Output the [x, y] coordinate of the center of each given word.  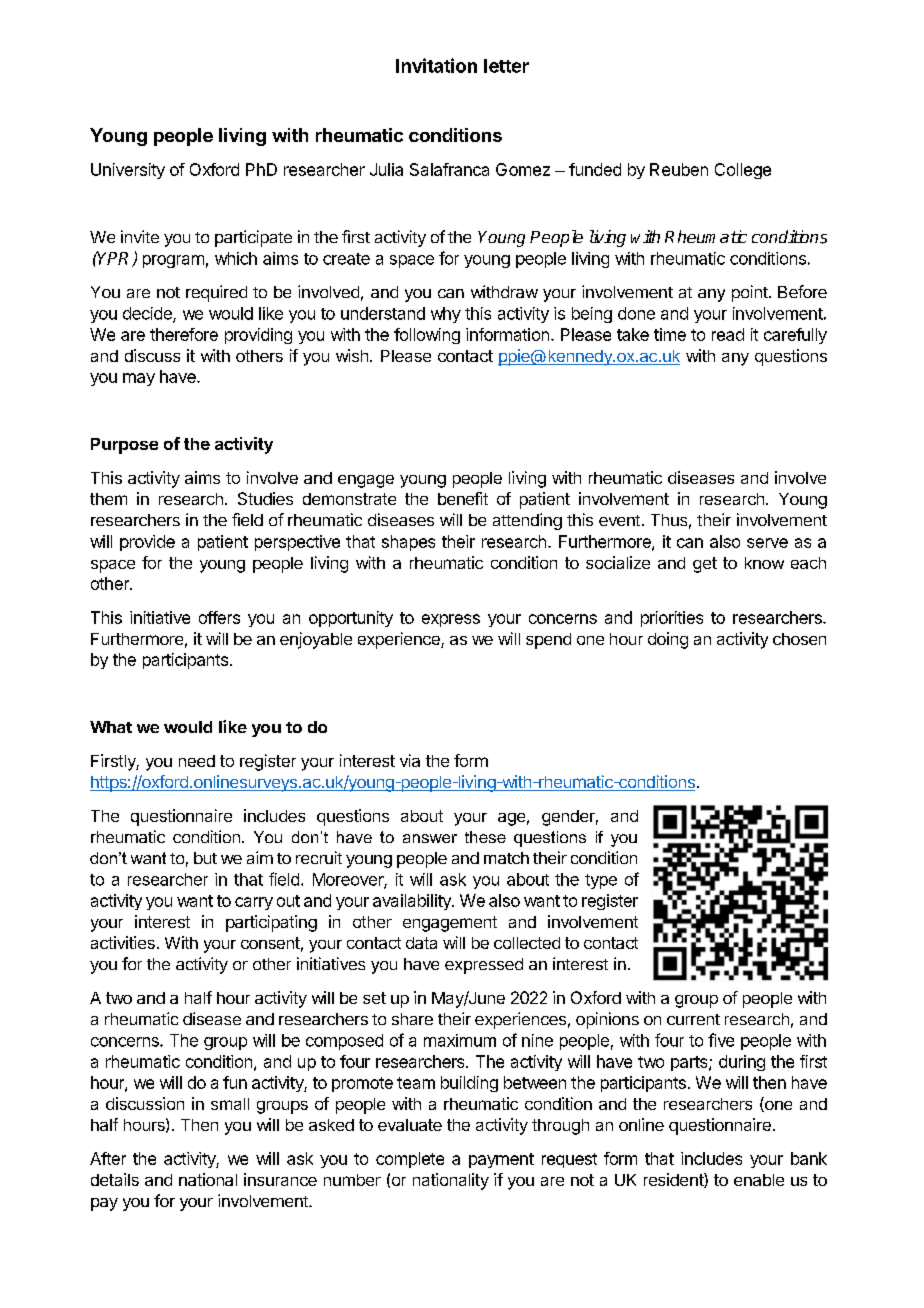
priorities [672, 619]
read [728, 334]
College [743, 171]
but [205, 858]
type [601, 881]
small [230, 1104]
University [128, 171]
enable [759, 1180]
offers [219, 617]
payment [501, 1160]
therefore [184, 334]
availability [413, 902]
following [427, 336]
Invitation [436, 65]
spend [548, 641]
